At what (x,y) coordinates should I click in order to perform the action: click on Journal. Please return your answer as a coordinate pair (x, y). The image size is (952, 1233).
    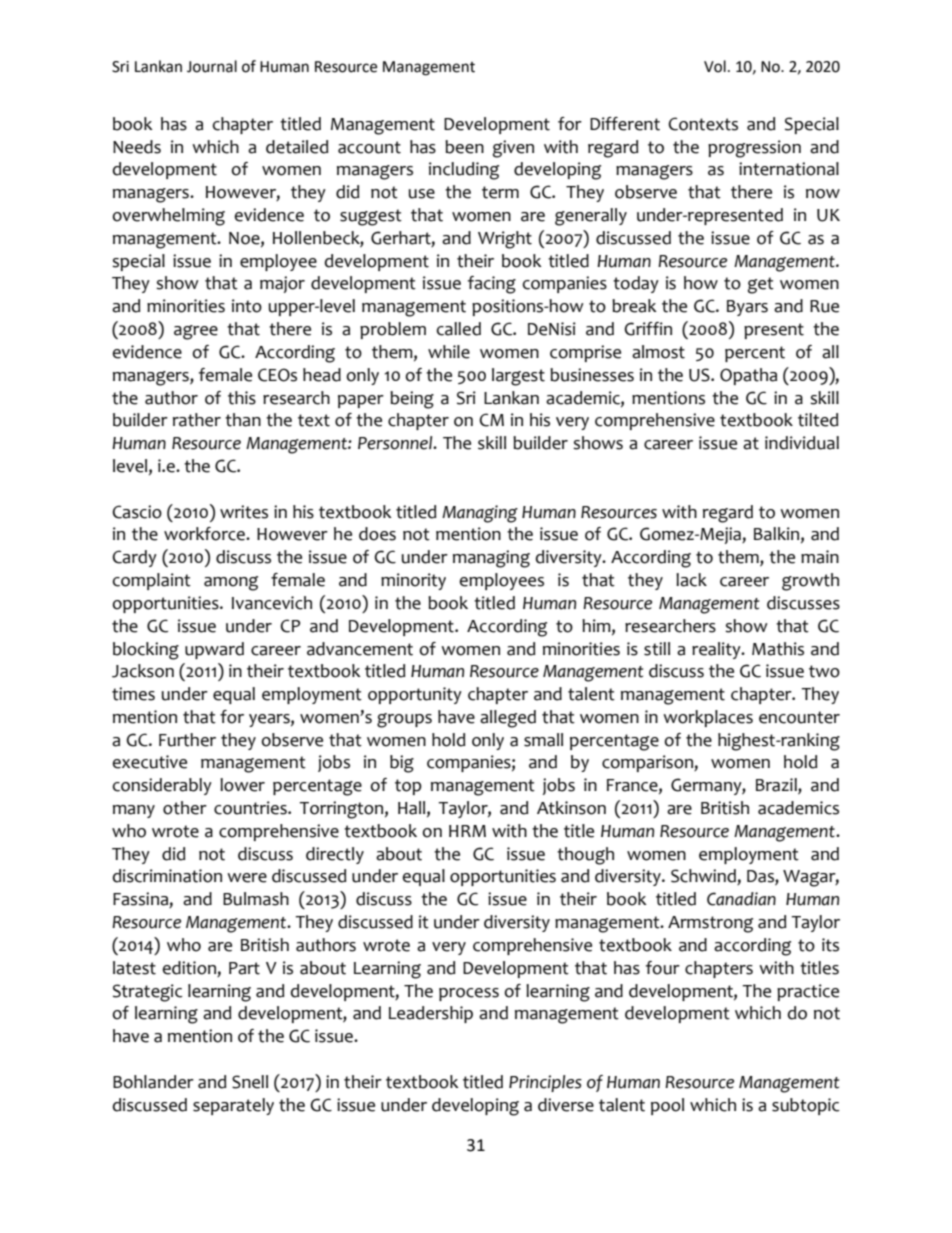
    Looking at the image, I should click on (212, 66).
